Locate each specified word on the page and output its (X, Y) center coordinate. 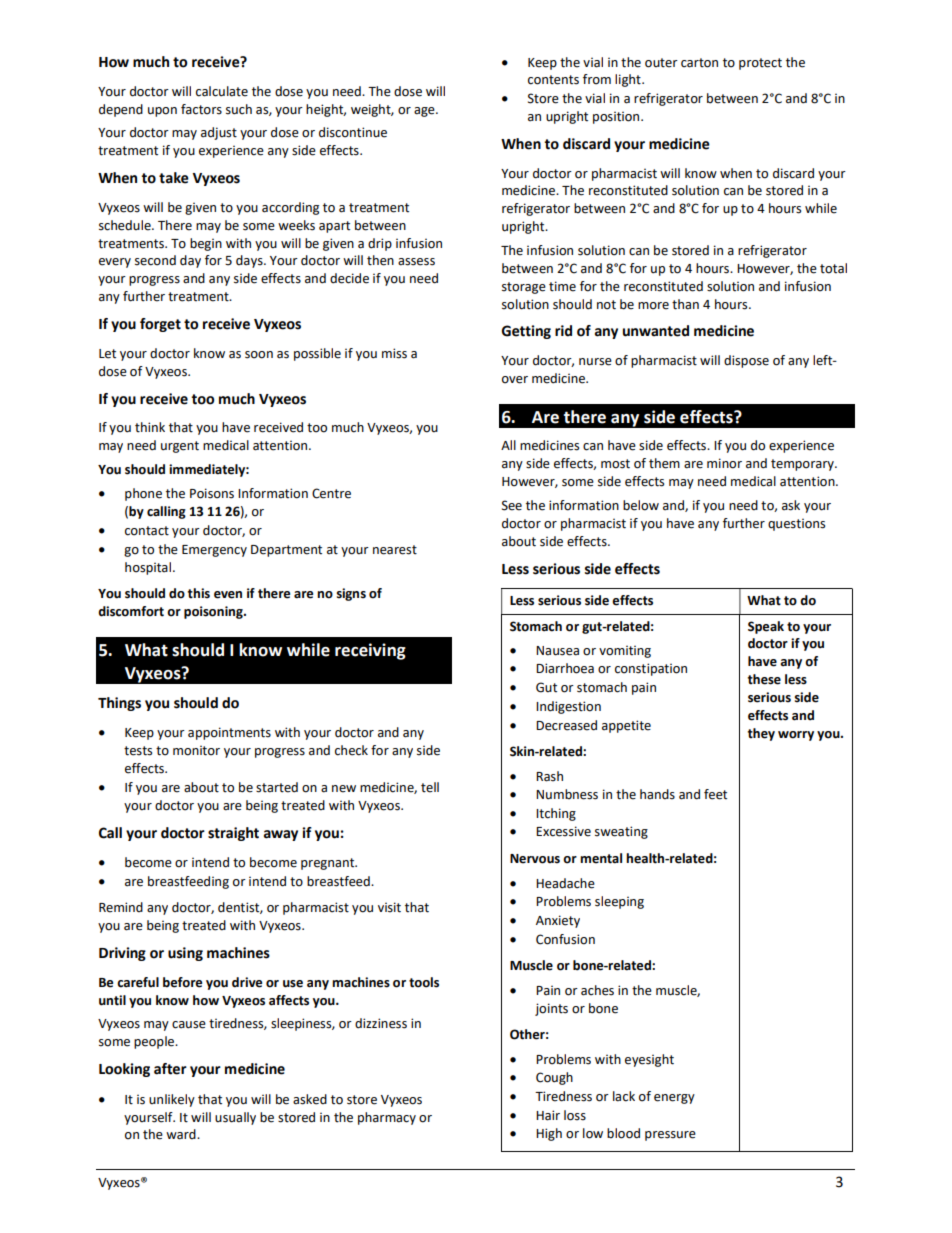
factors (201, 109)
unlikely (172, 1100)
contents (553, 80)
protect (760, 64)
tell (430, 787)
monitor (196, 751)
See (512, 505)
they (761, 734)
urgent (180, 447)
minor (724, 463)
